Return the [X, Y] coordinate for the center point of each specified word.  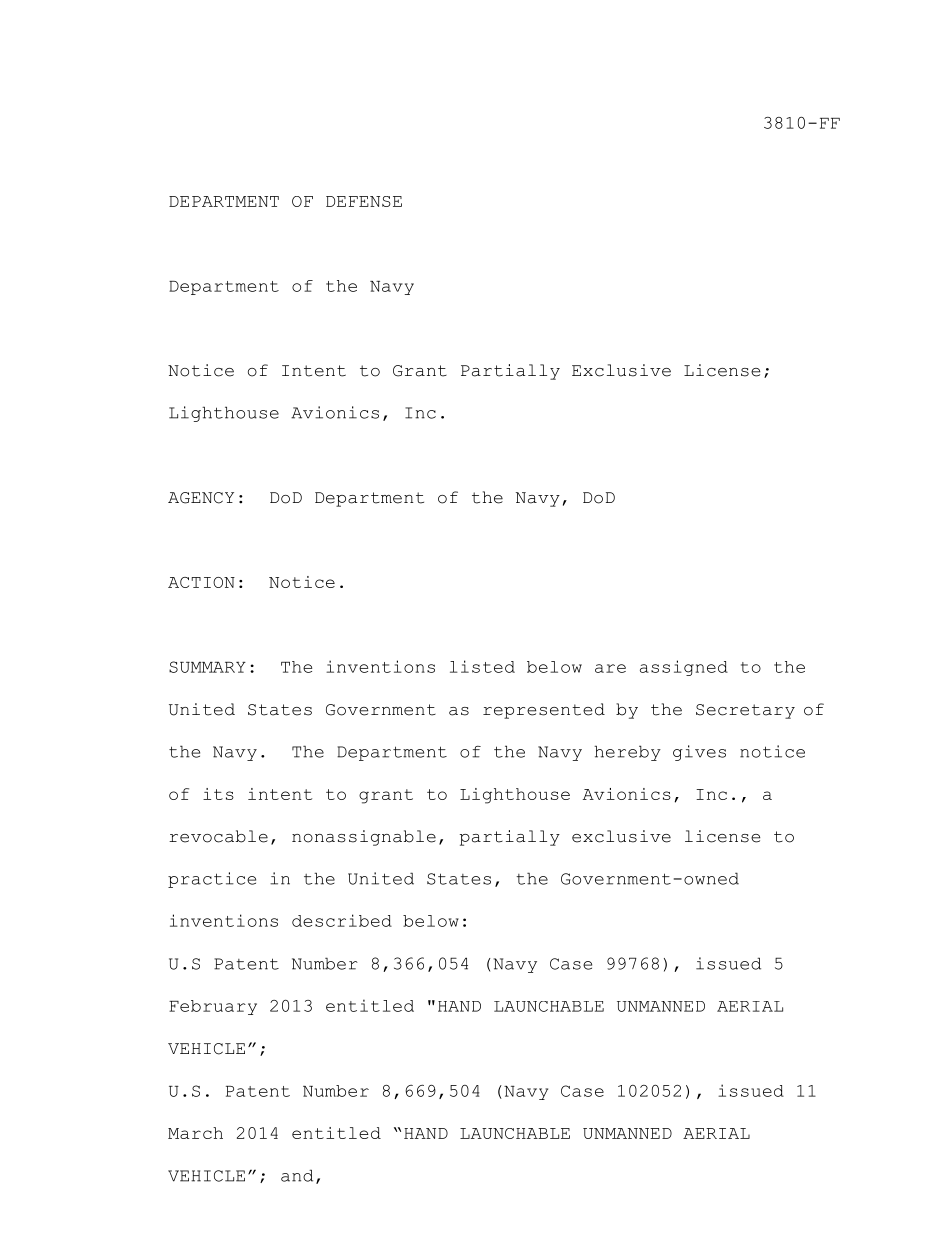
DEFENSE [364, 201]
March [195, 1133]
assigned [684, 668]
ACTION [201, 582]
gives [699, 753]
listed [482, 666]
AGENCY [201, 498]
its [218, 794]
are [610, 668]
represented [544, 711]
